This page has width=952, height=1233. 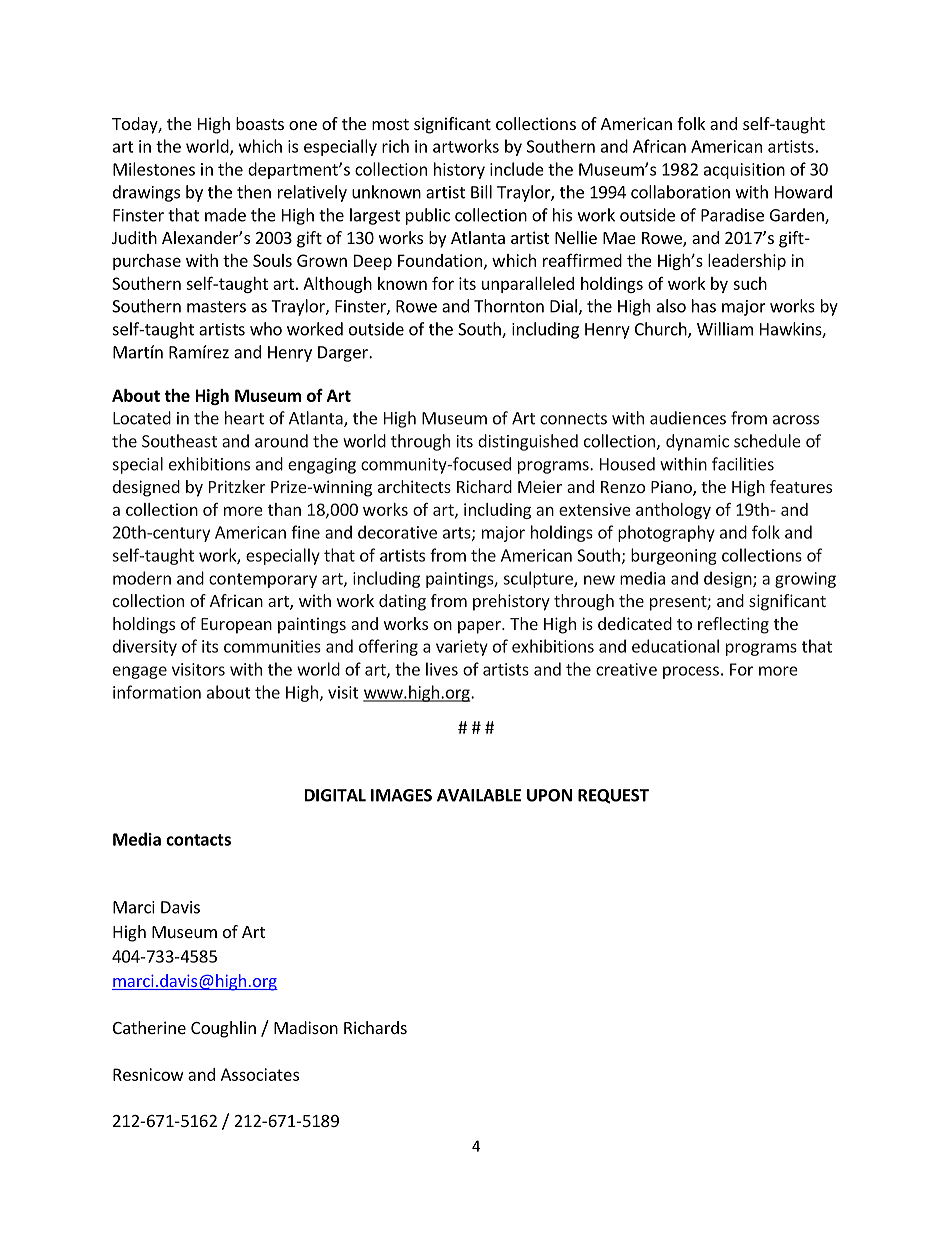 I want to click on Coughlin, so click(x=223, y=1029).
